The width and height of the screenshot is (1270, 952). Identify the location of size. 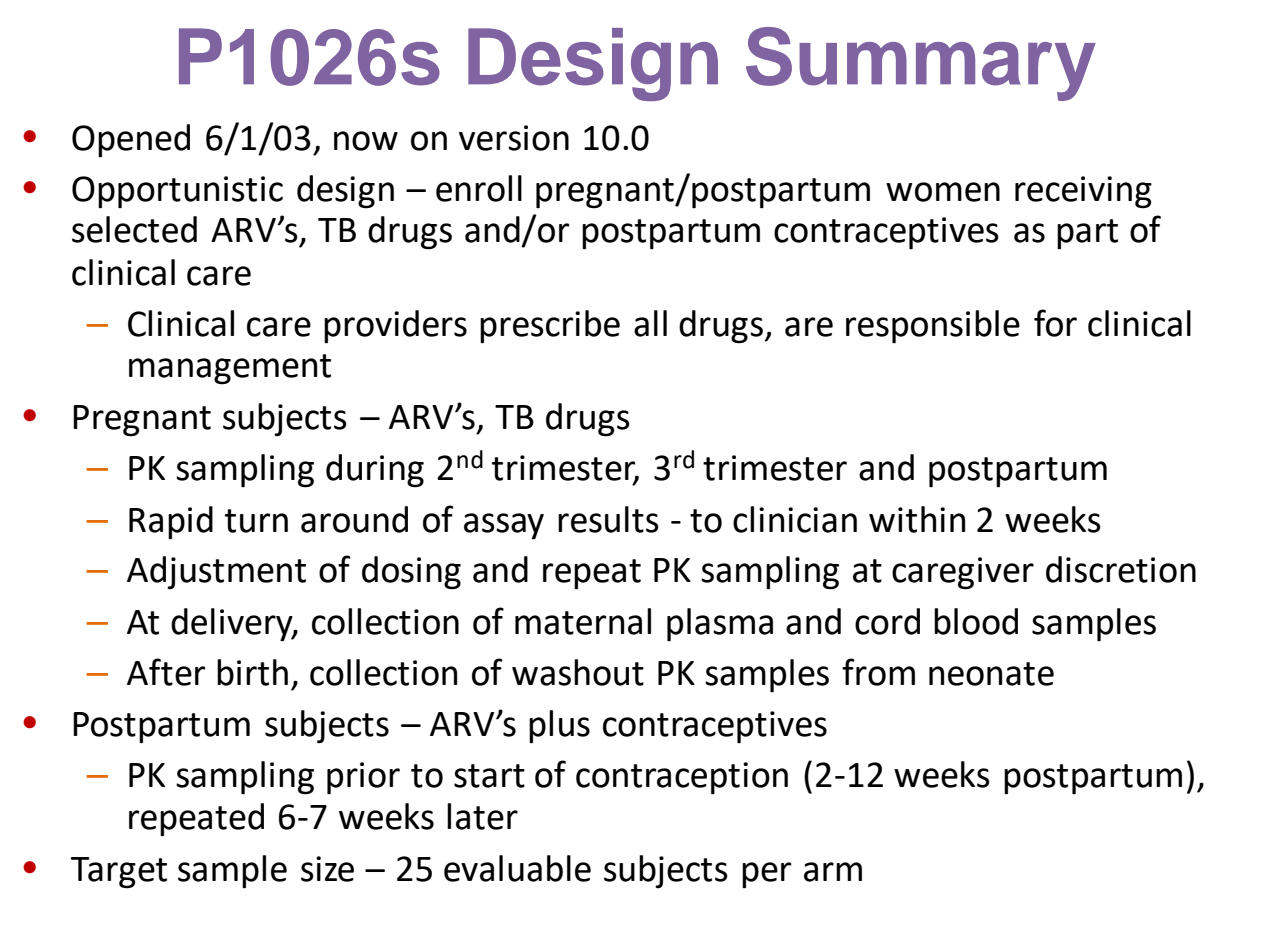
(327, 869).
